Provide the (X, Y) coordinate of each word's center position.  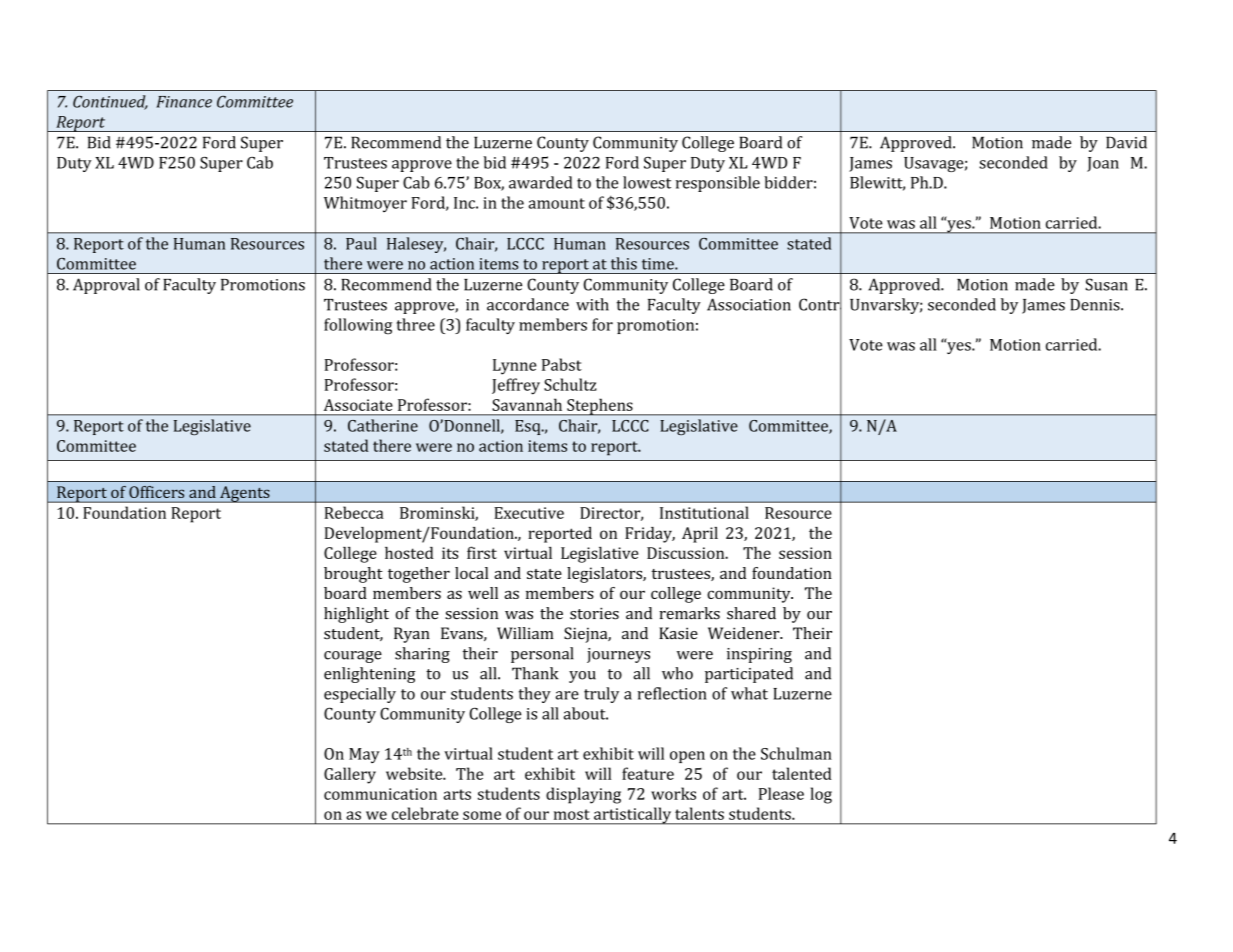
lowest (647, 182)
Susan (1106, 284)
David (1126, 142)
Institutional (704, 512)
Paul (361, 243)
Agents (245, 494)
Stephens (600, 407)
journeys (618, 655)
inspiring (759, 655)
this (624, 263)
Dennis (1096, 305)
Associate (358, 405)
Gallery (350, 775)
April (700, 535)
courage (353, 657)
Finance (184, 102)
